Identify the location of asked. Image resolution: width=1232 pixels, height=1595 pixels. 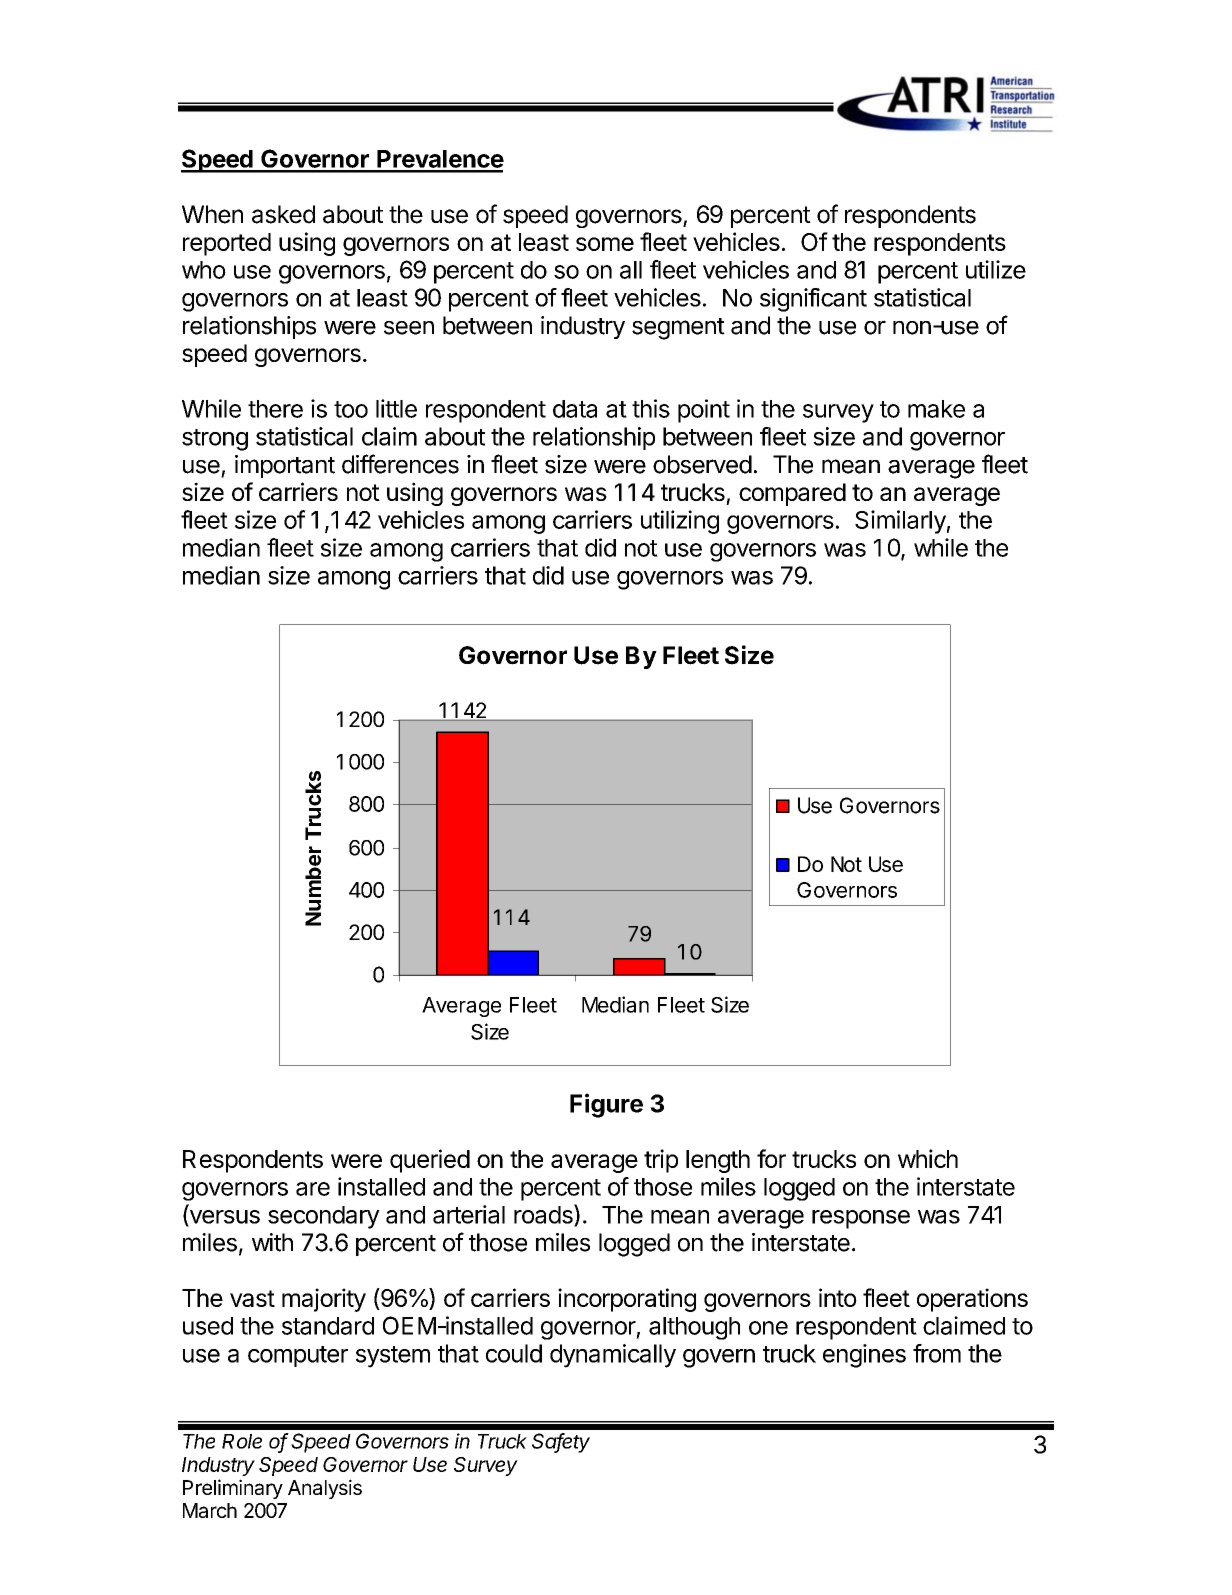
(283, 214).
